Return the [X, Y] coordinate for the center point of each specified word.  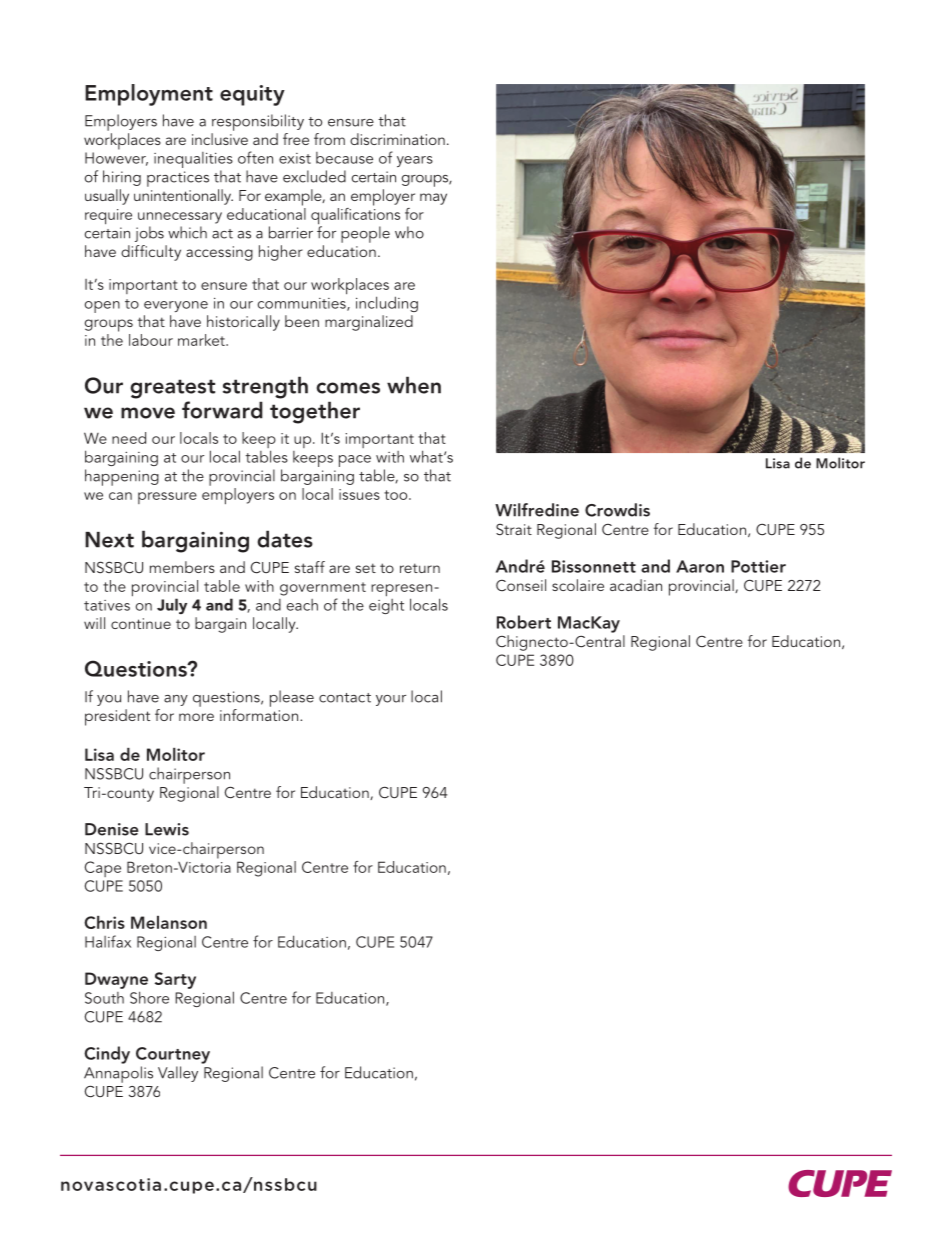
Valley [178, 1074]
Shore [149, 997]
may [433, 199]
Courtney [173, 1055]
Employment [149, 95]
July [172, 606]
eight [386, 606]
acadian [636, 585]
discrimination [397, 139]
